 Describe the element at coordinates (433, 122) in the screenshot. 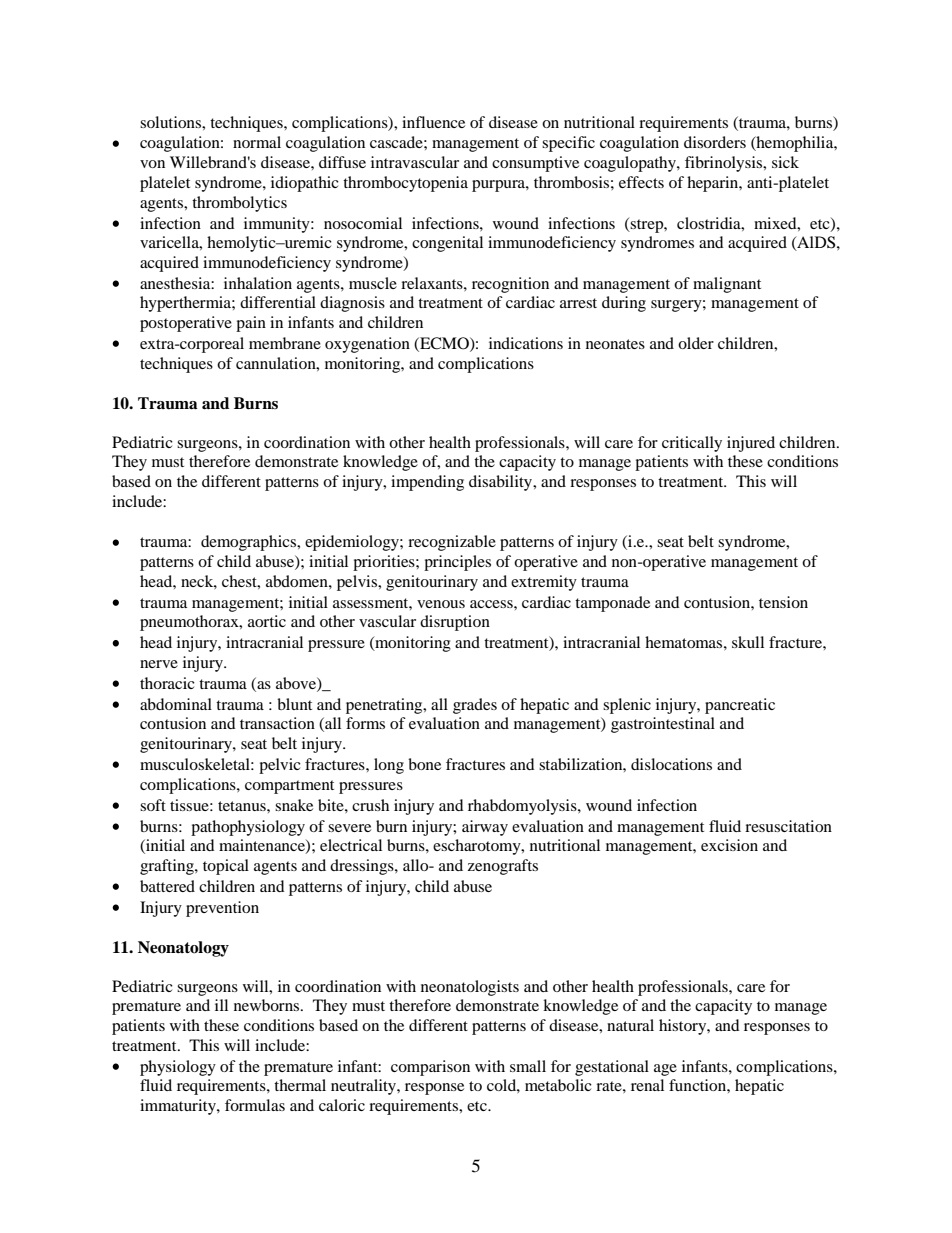

I see `influence` at that location.
